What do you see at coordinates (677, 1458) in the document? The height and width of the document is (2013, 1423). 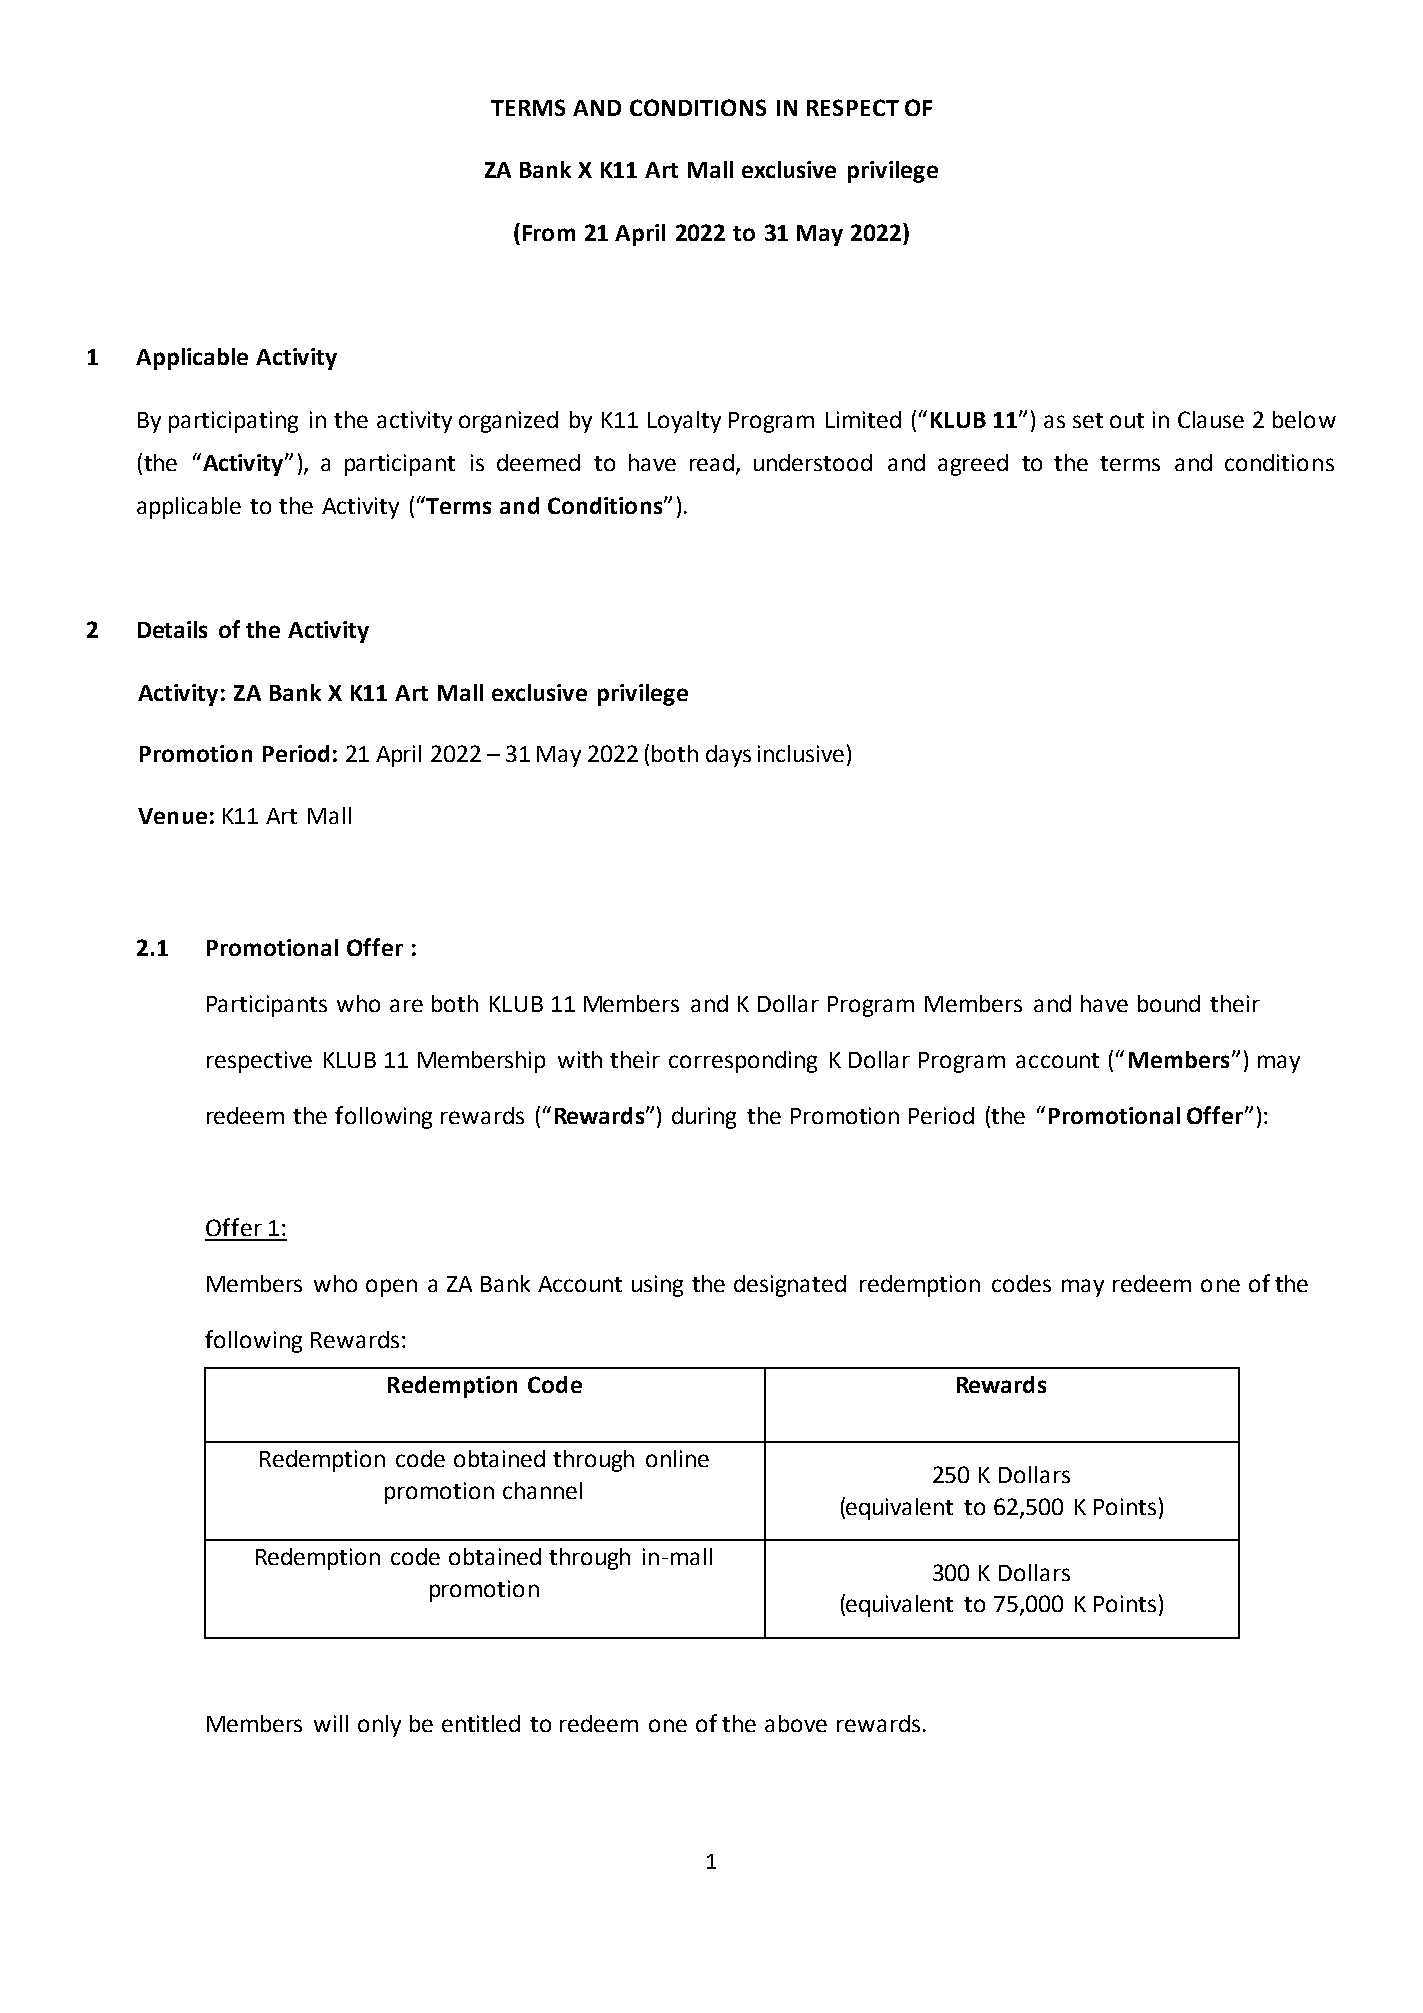 I see `online` at bounding box center [677, 1458].
